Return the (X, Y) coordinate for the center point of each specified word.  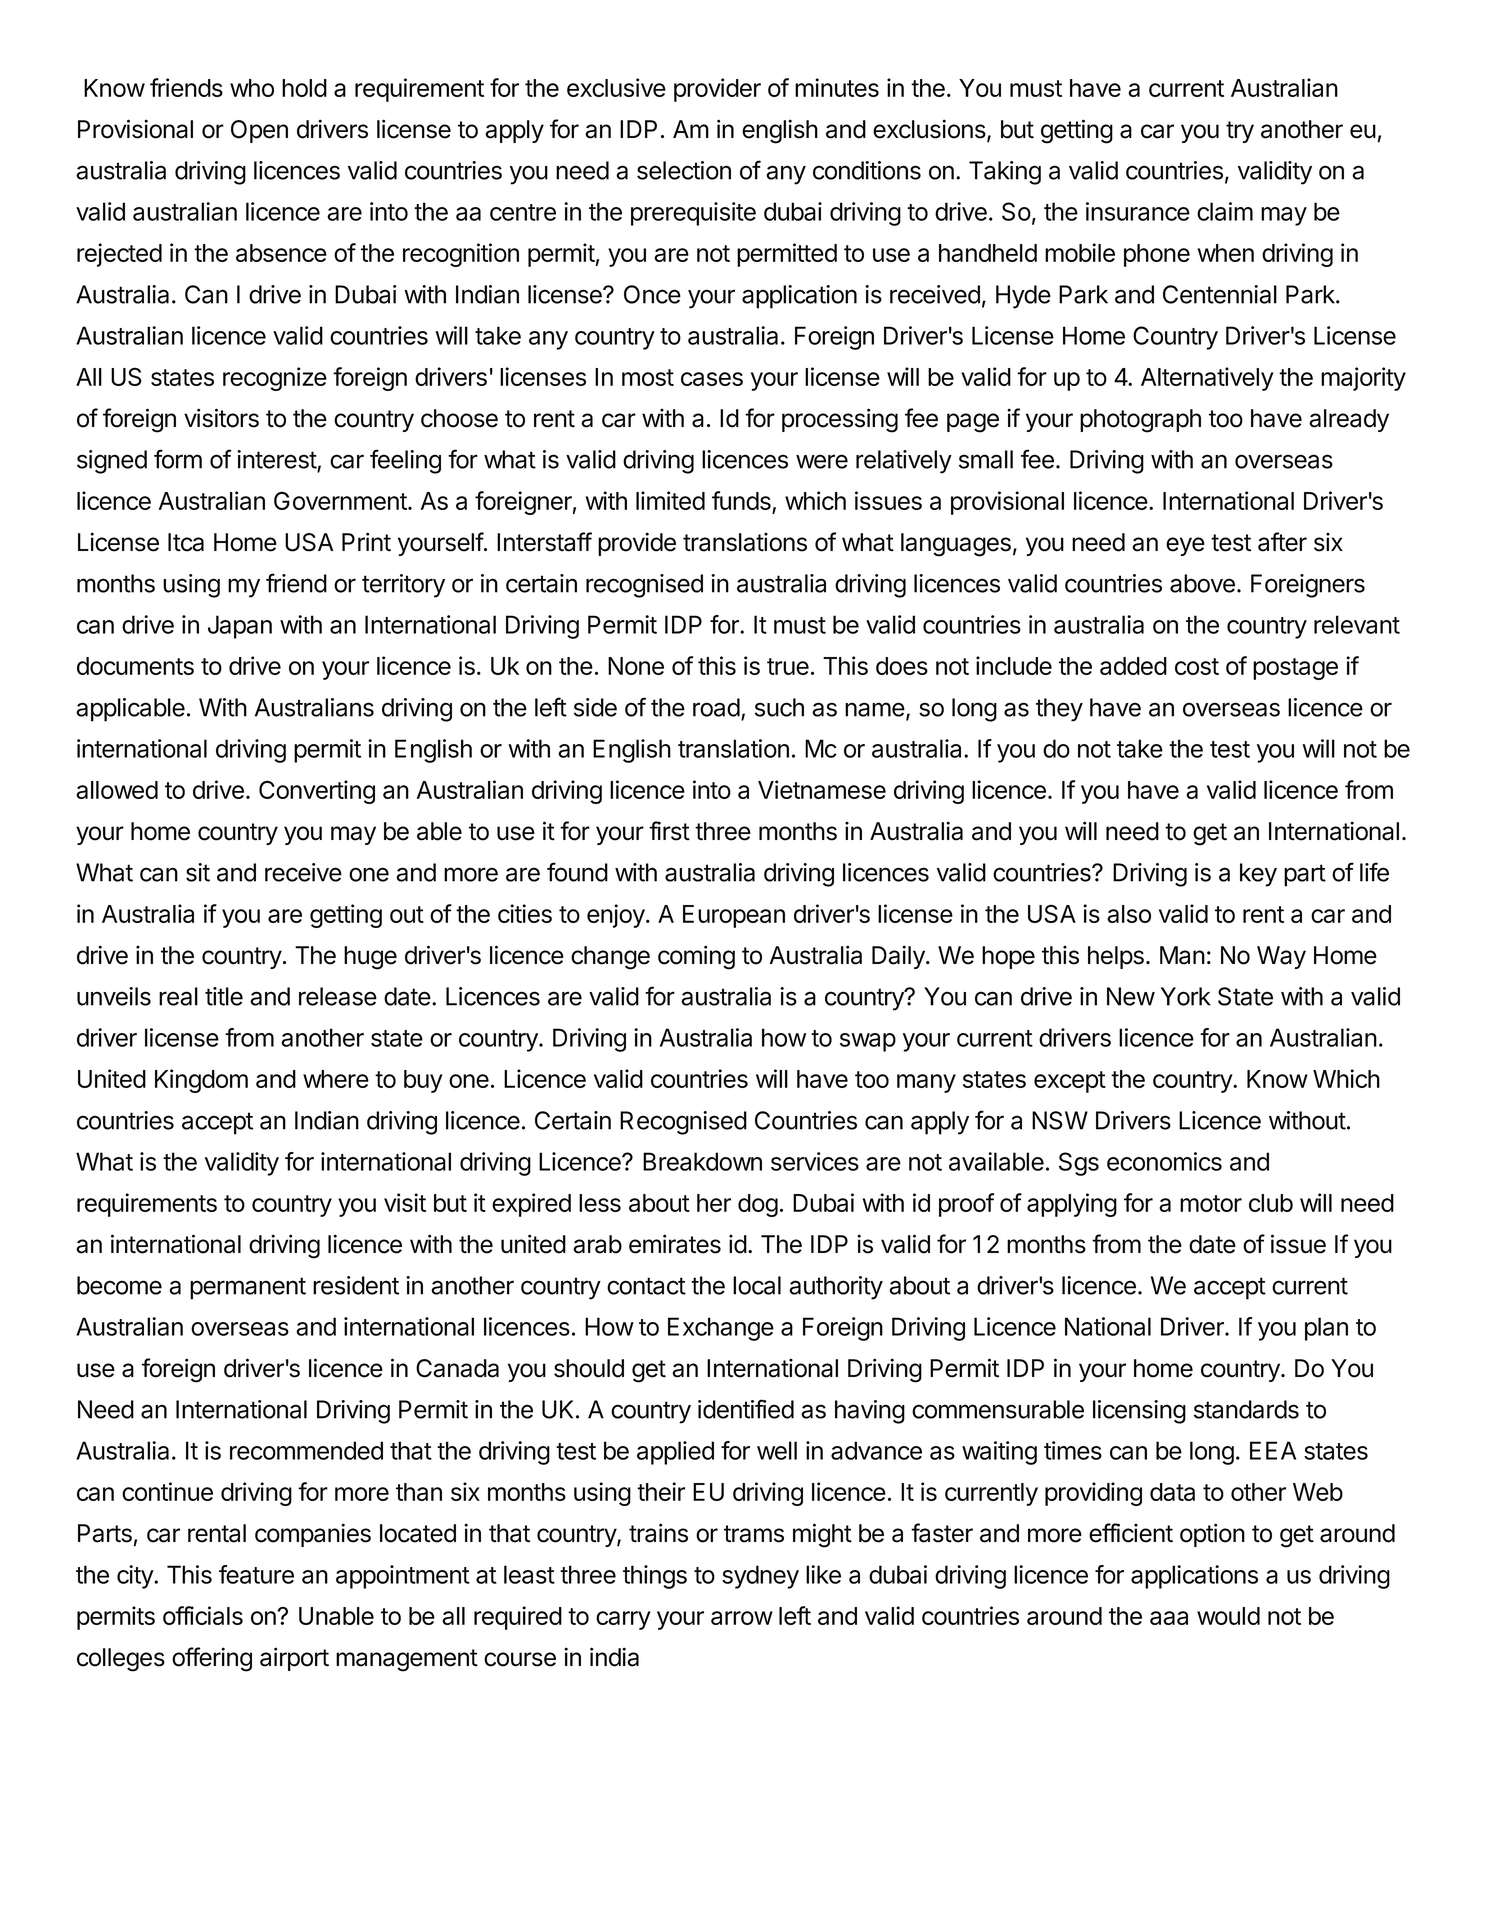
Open (259, 131)
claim (1225, 211)
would (1228, 1616)
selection (684, 170)
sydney (760, 1577)
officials (203, 1615)
